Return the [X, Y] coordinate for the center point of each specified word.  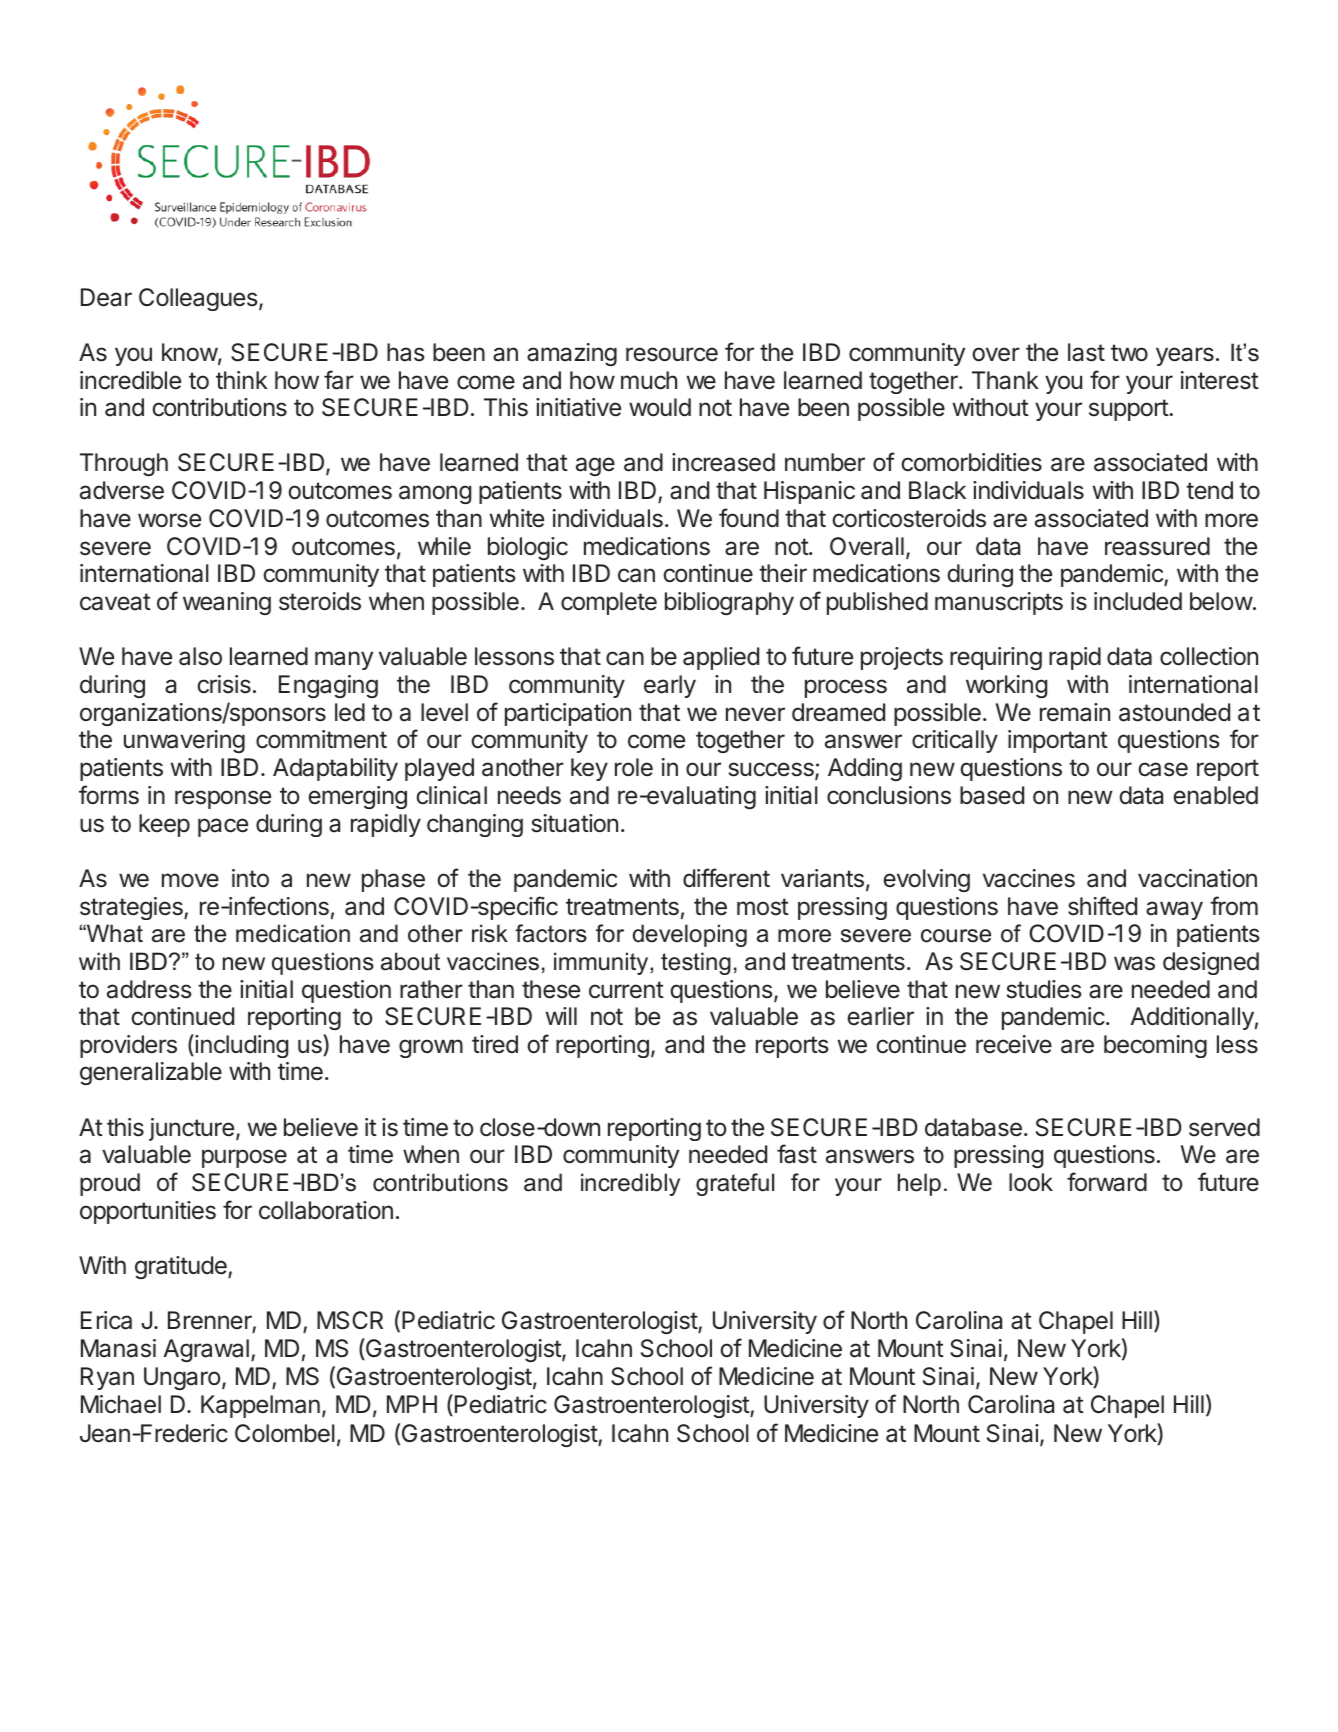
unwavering [184, 741]
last [1086, 352]
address [149, 989]
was [1134, 963]
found [749, 518]
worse [169, 520]
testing [696, 963]
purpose [244, 1158]
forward [1107, 1182]
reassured [1157, 546]
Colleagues [199, 299]
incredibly [630, 1184]
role [634, 767]
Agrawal [206, 1350]
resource [672, 354]
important [1058, 741]
